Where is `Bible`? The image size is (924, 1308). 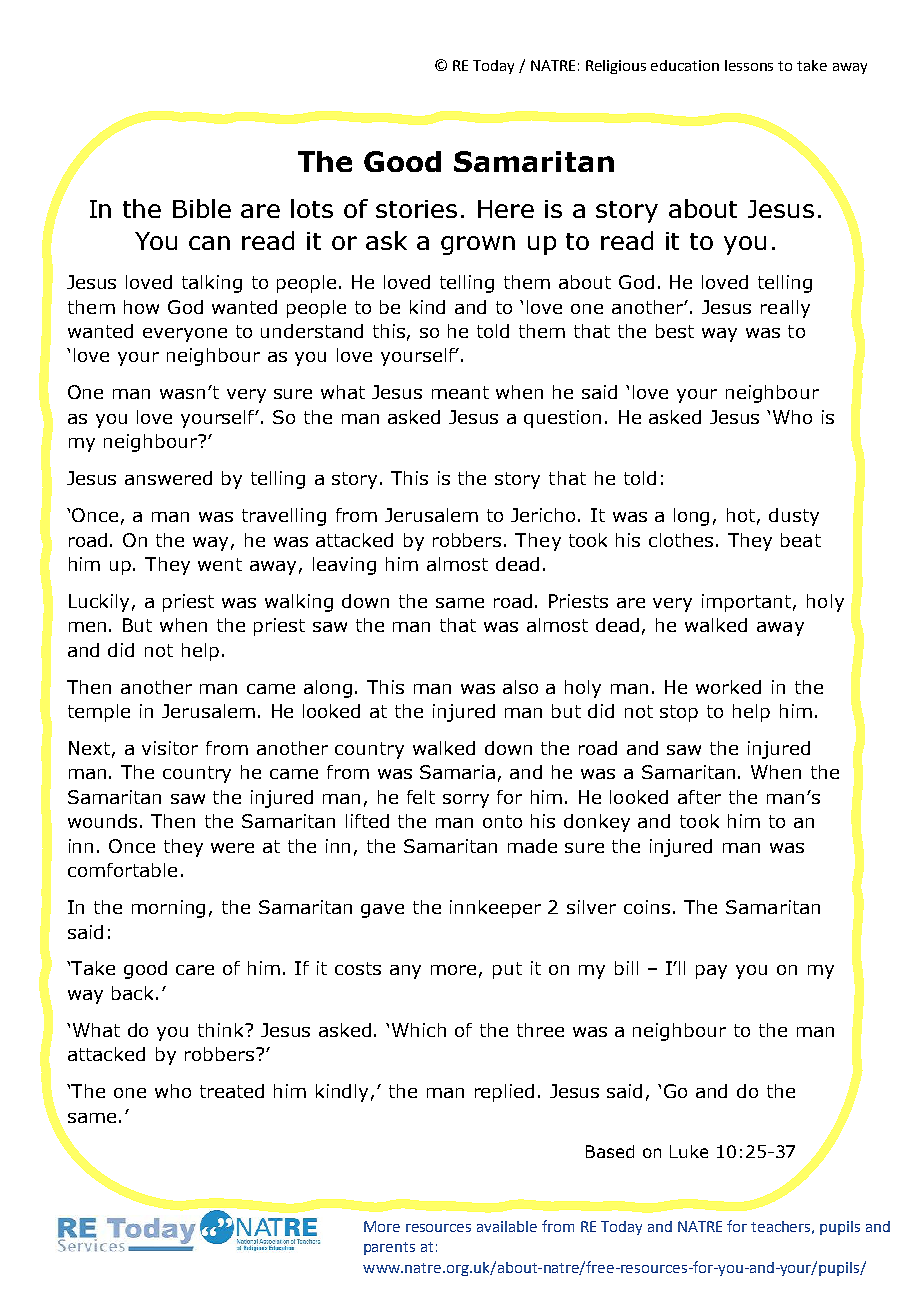
Bible is located at coordinates (202, 208).
